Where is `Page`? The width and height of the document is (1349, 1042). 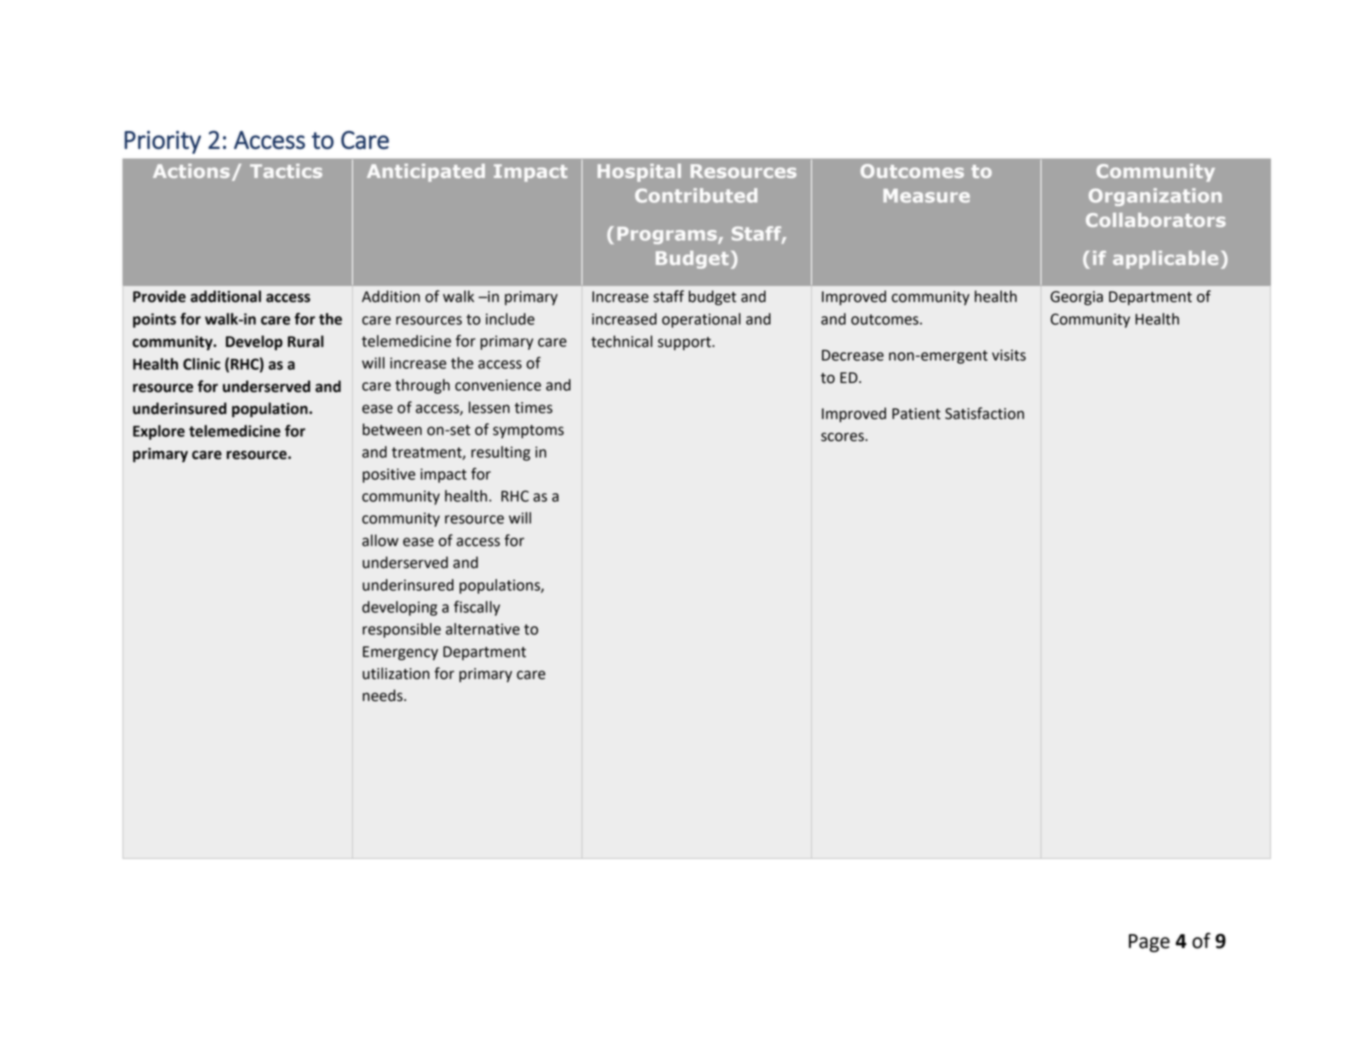
Page is located at coordinates (1149, 943).
